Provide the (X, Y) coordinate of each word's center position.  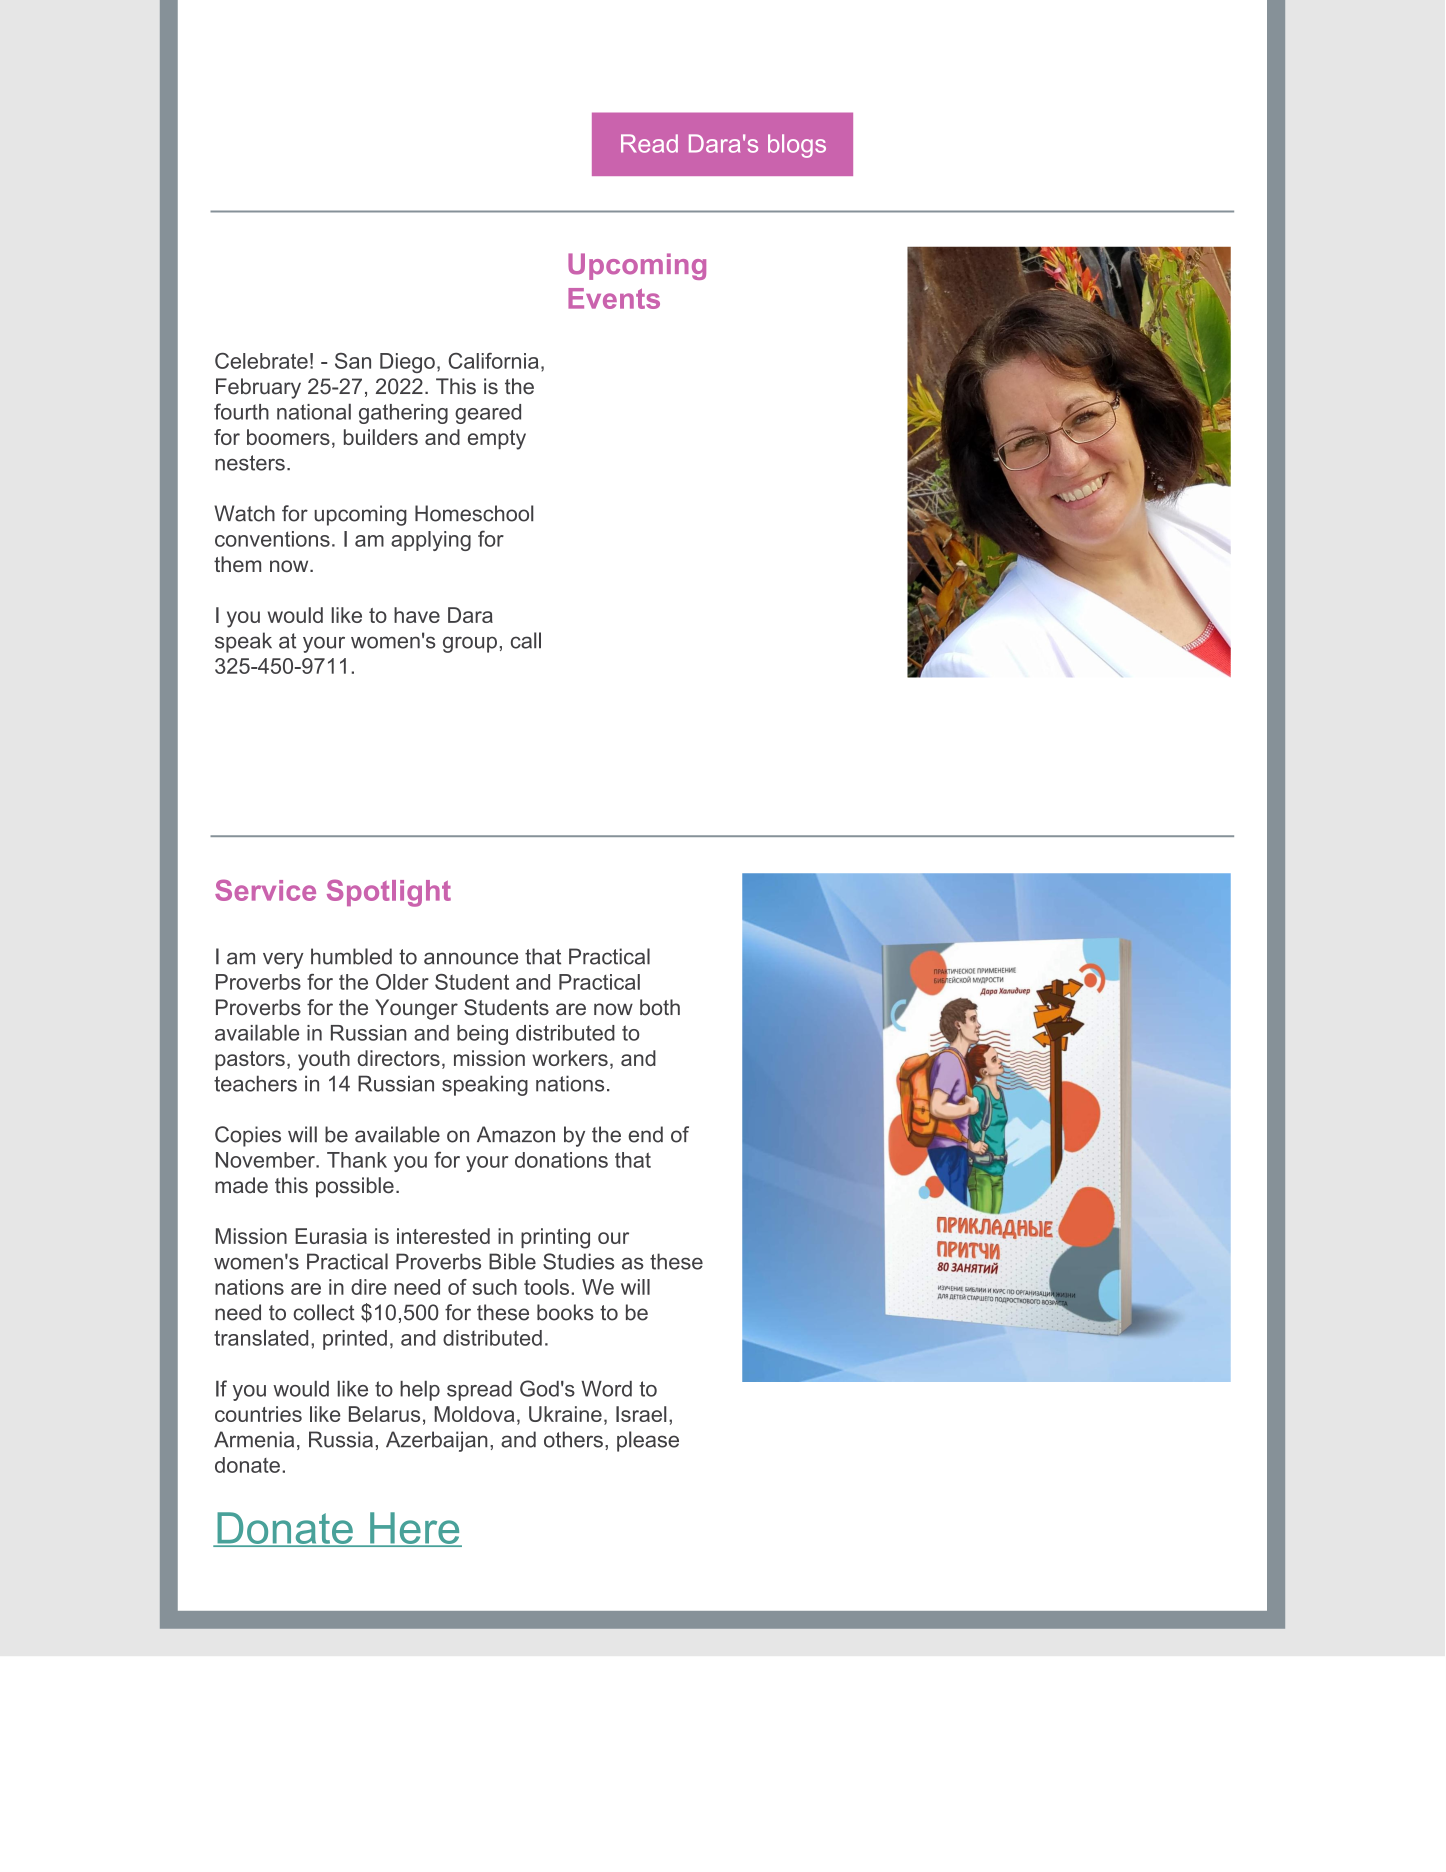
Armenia (254, 1439)
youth (324, 1060)
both (660, 1007)
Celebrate (261, 361)
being (482, 1035)
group (470, 644)
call (526, 640)
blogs (797, 146)
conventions (272, 539)
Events (614, 298)
